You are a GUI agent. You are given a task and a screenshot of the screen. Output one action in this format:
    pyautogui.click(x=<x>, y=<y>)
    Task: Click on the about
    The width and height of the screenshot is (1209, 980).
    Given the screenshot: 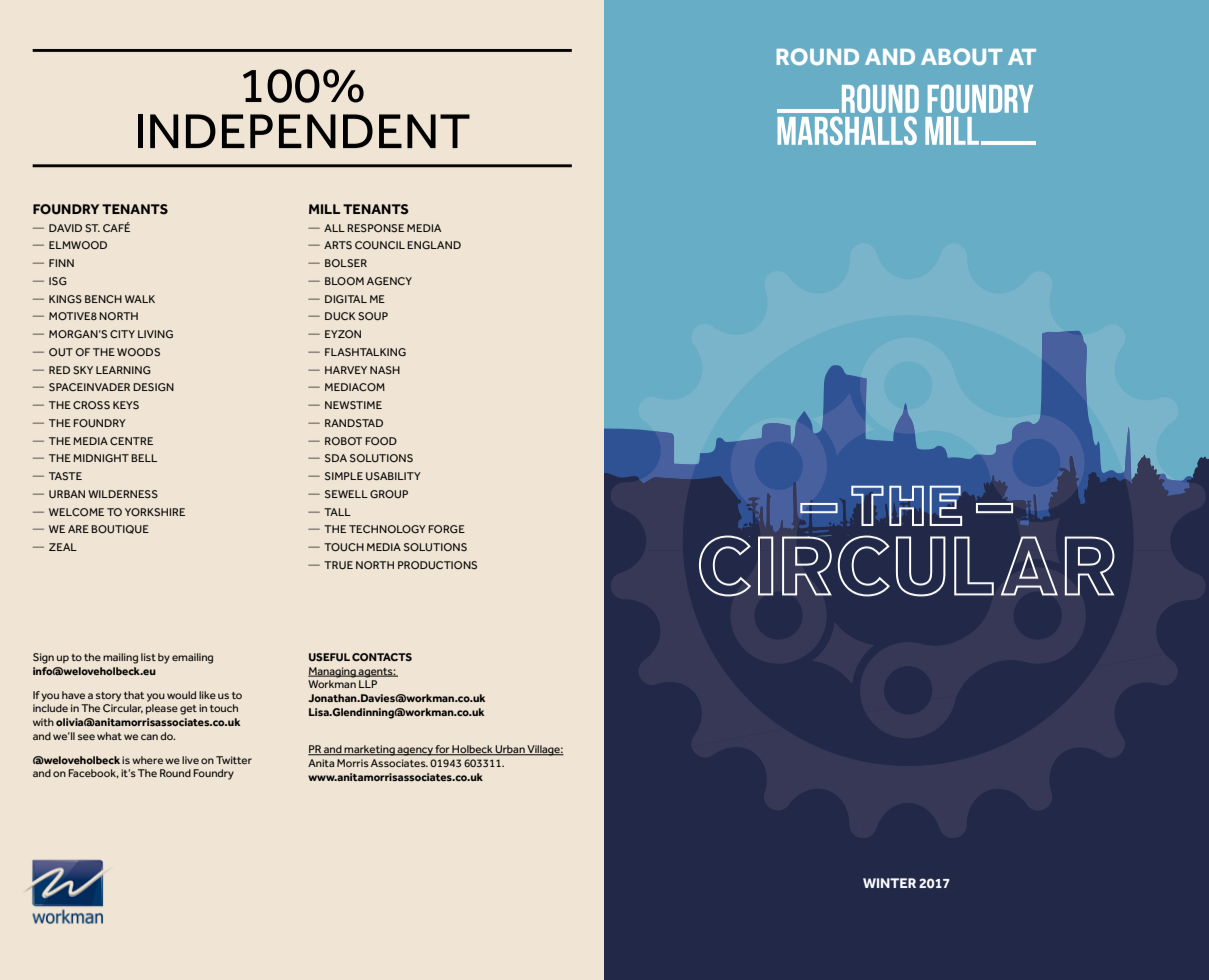 What is the action you would take?
    pyautogui.click(x=961, y=56)
